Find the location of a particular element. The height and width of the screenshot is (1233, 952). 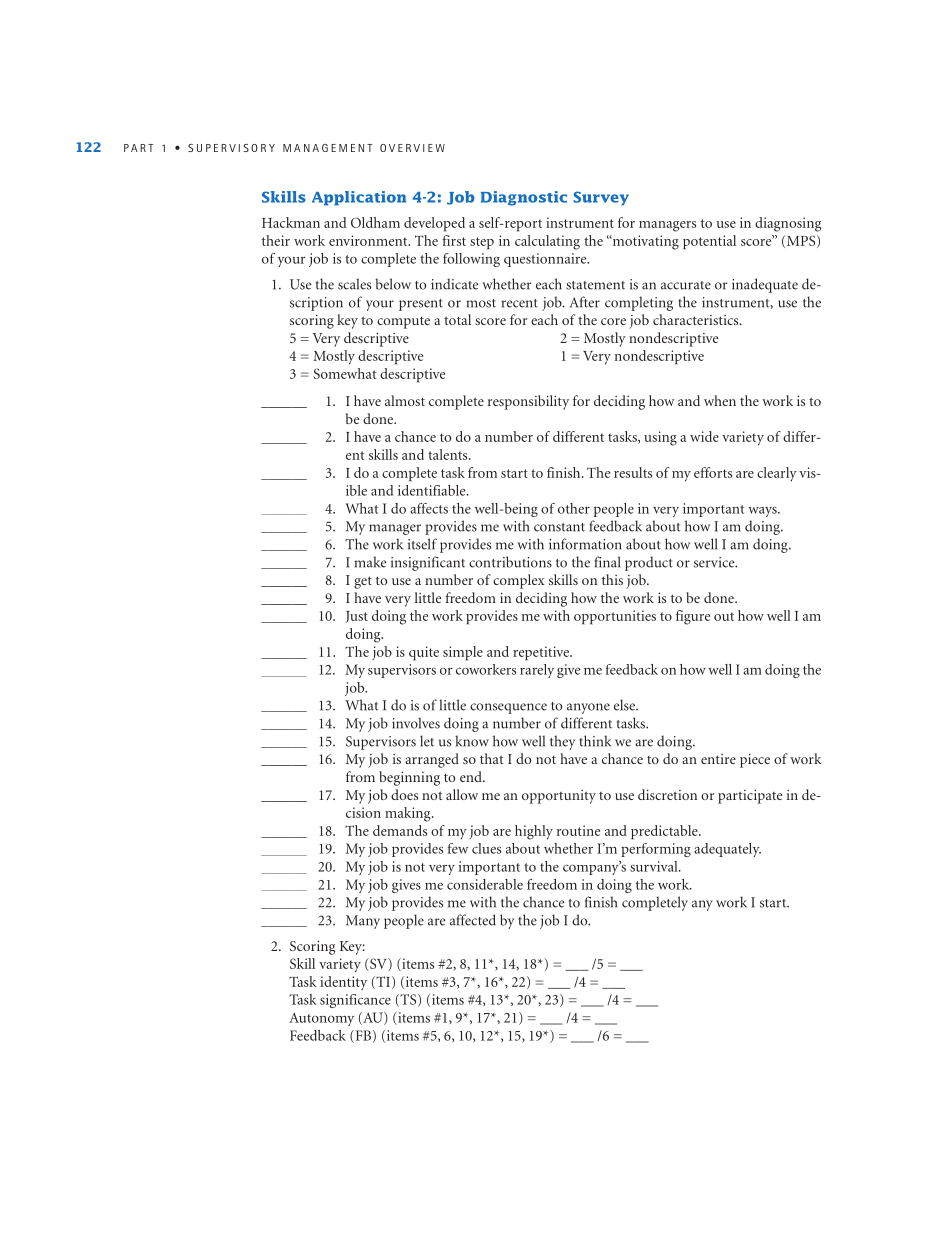

identifiable is located at coordinates (433, 490).
